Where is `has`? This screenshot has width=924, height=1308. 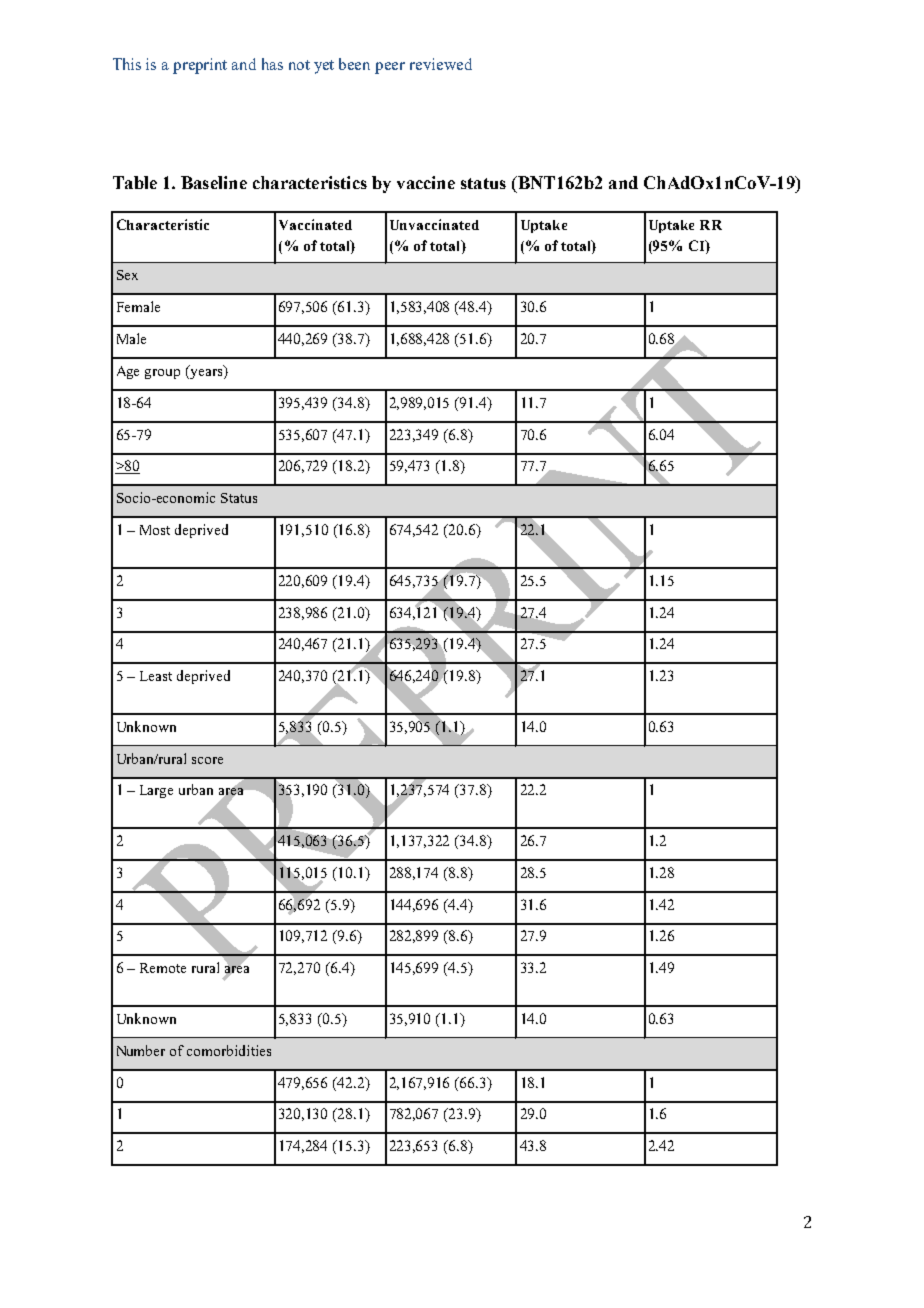 has is located at coordinates (272, 64).
